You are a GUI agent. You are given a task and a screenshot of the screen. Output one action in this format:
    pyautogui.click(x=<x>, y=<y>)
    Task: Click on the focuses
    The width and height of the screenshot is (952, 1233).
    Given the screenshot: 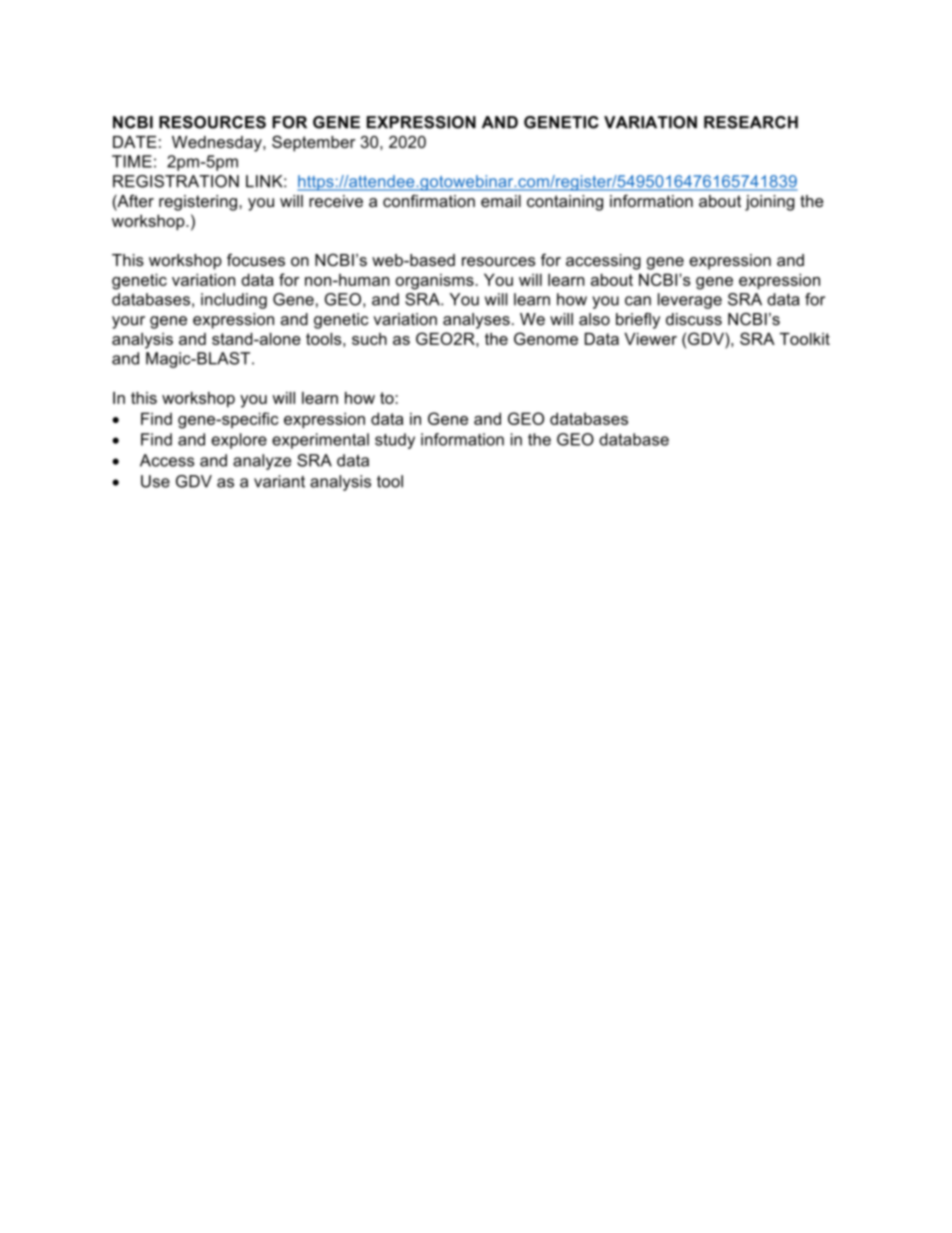 What is the action you would take?
    pyautogui.click(x=256, y=259)
